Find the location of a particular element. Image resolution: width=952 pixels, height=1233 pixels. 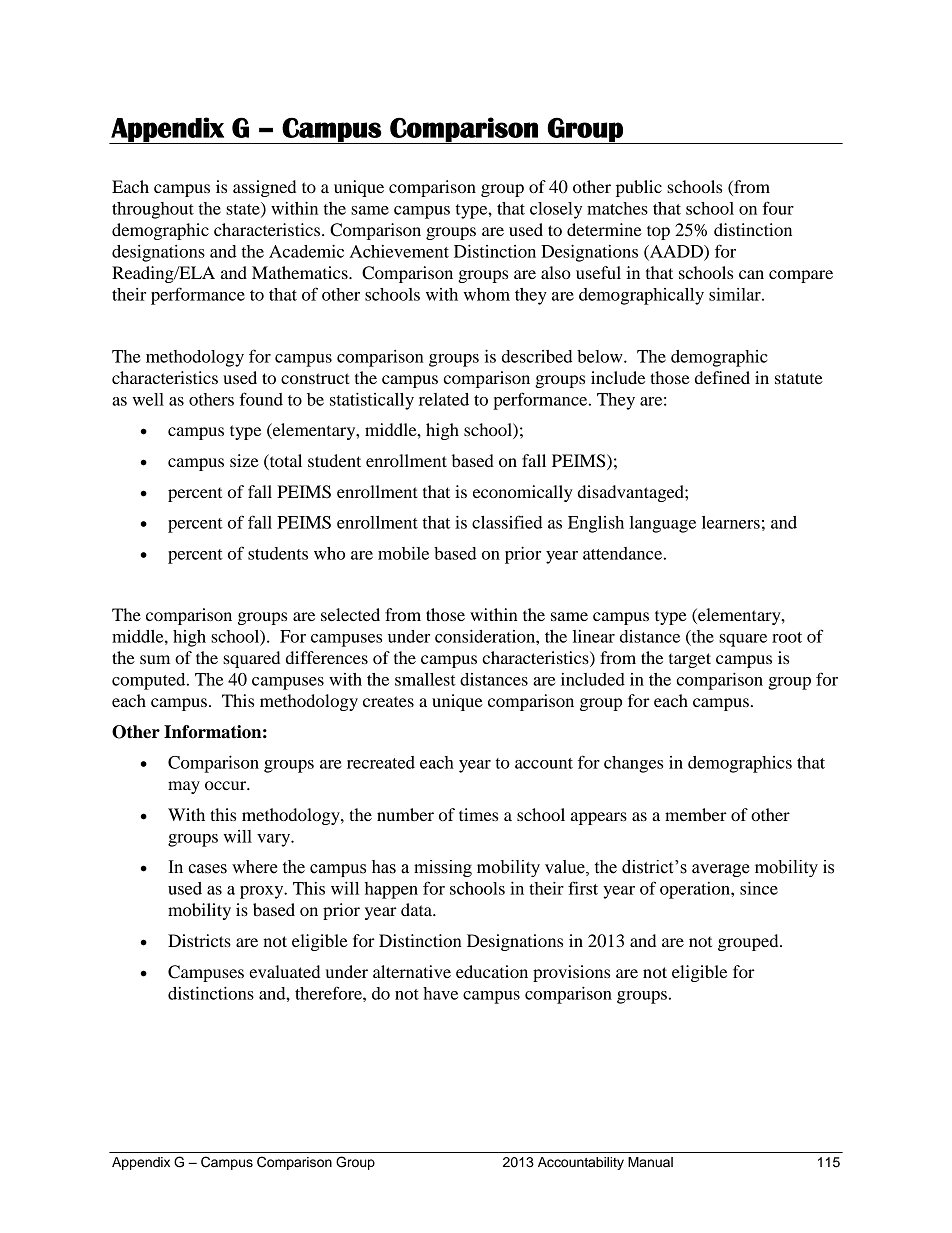

sum is located at coordinates (155, 659).
